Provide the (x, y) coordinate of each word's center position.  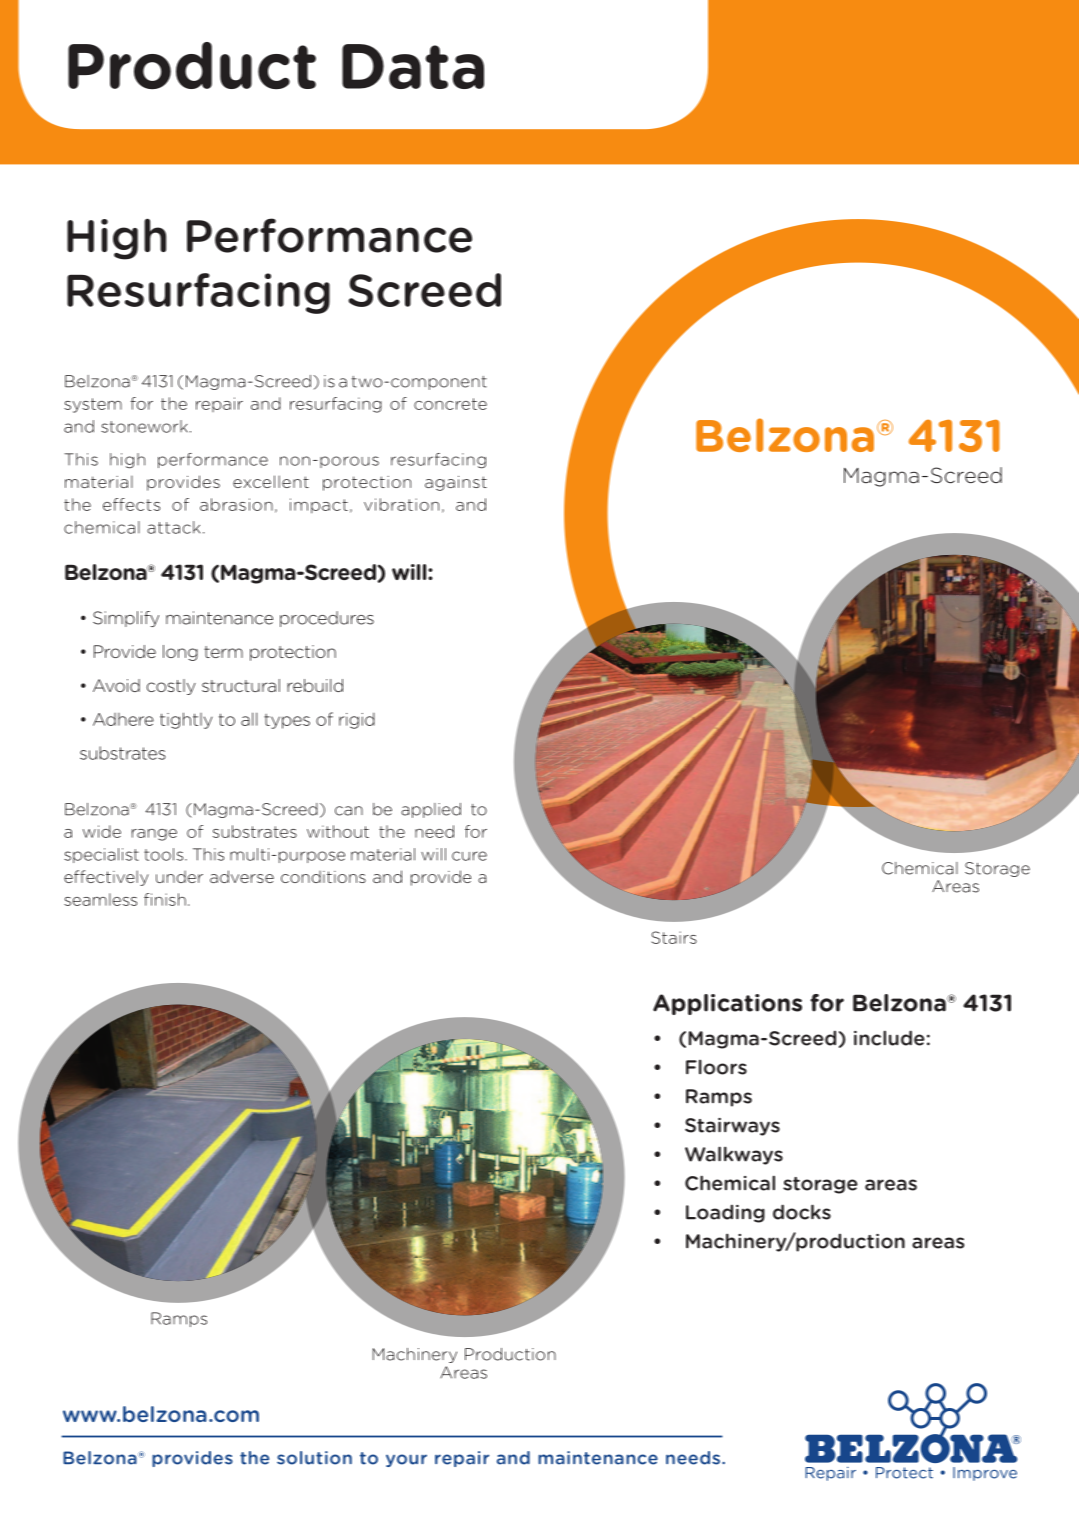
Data (413, 66)
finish (165, 899)
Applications (727, 1004)
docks (802, 1212)
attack (173, 527)
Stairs (674, 937)
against (456, 483)
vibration (401, 504)
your (406, 1460)
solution (314, 1458)
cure (469, 856)
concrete (450, 404)
